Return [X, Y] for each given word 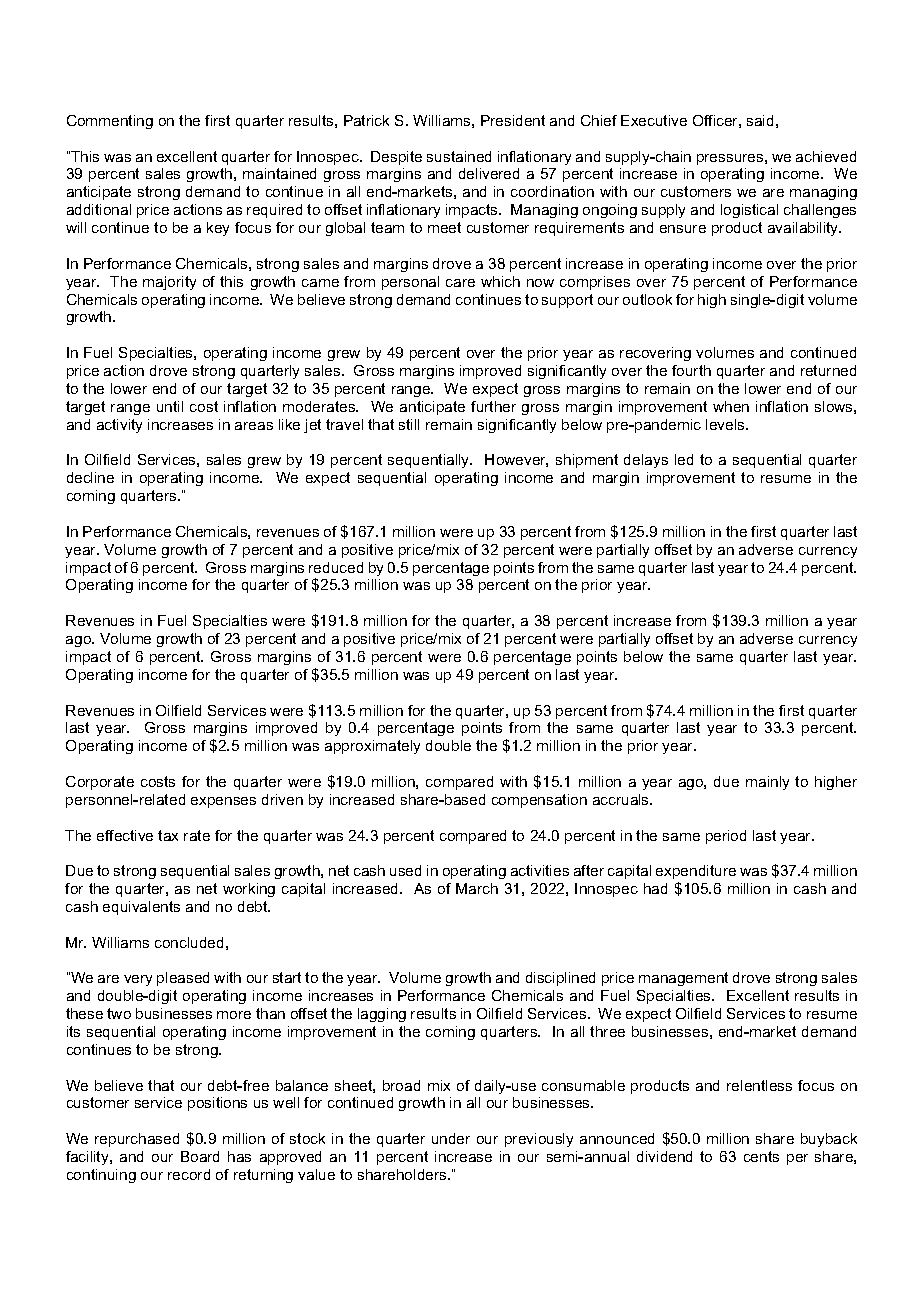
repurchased [137, 1140]
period [726, 837]
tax [168, 835]
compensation [539, 801]
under [451, 1138]
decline [90, 477]
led [684, 459]
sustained [459, 156]
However [516, 460]
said [760, 120]
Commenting [110, 122]
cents [761, 1156]
